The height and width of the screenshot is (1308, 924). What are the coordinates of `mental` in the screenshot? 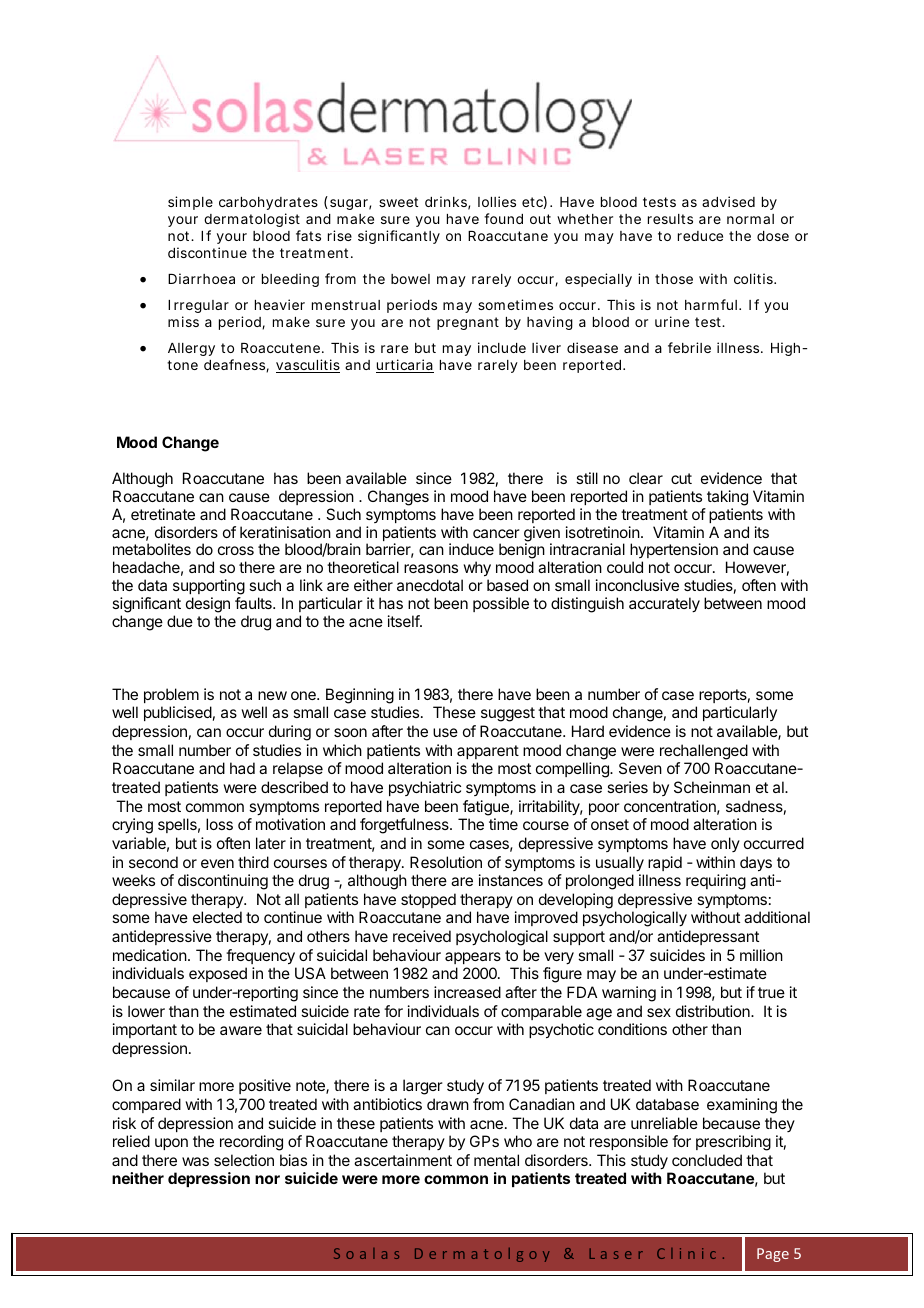 It's located at (496, 1160).
